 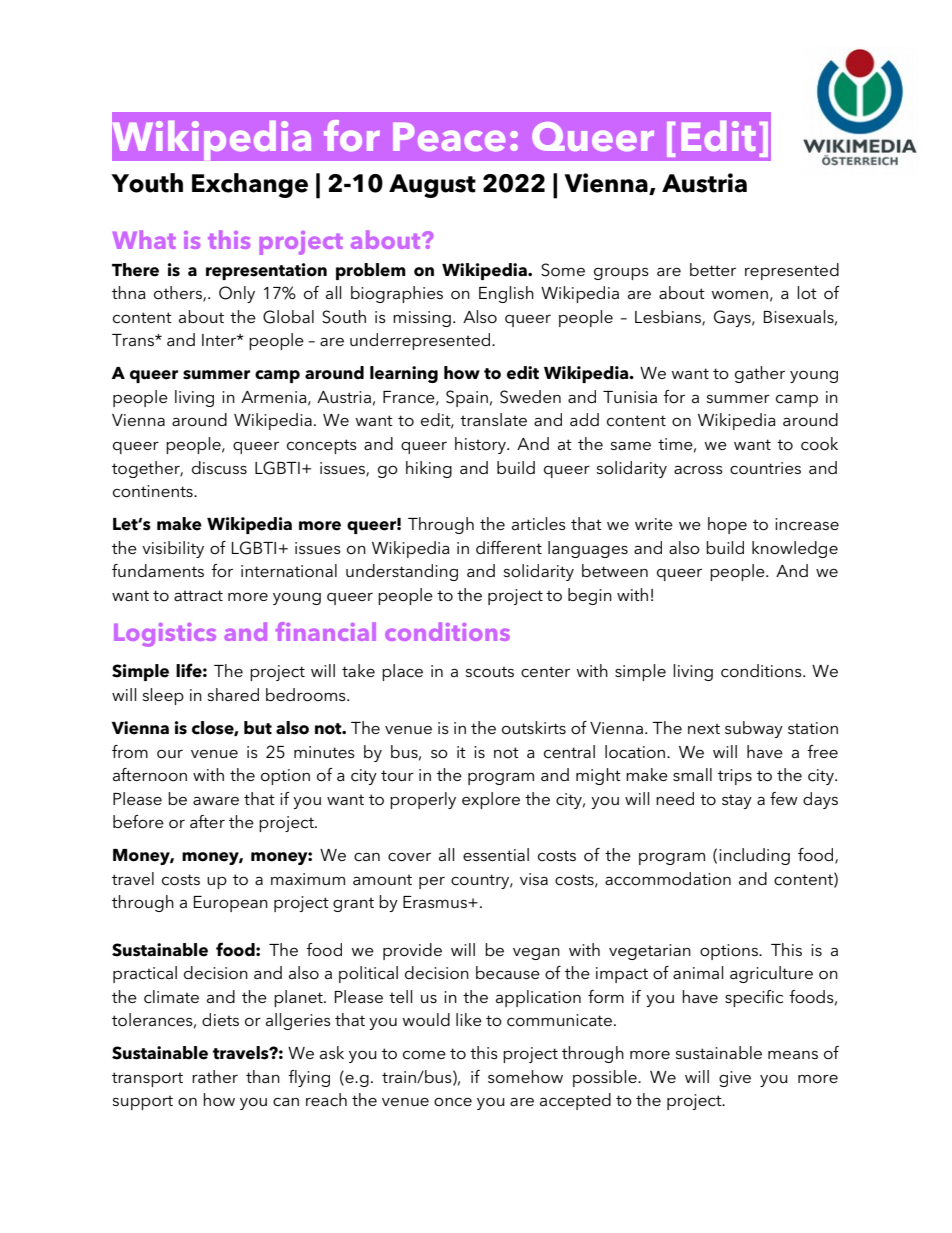 I want to click on better, so click(x=713, y=269).
